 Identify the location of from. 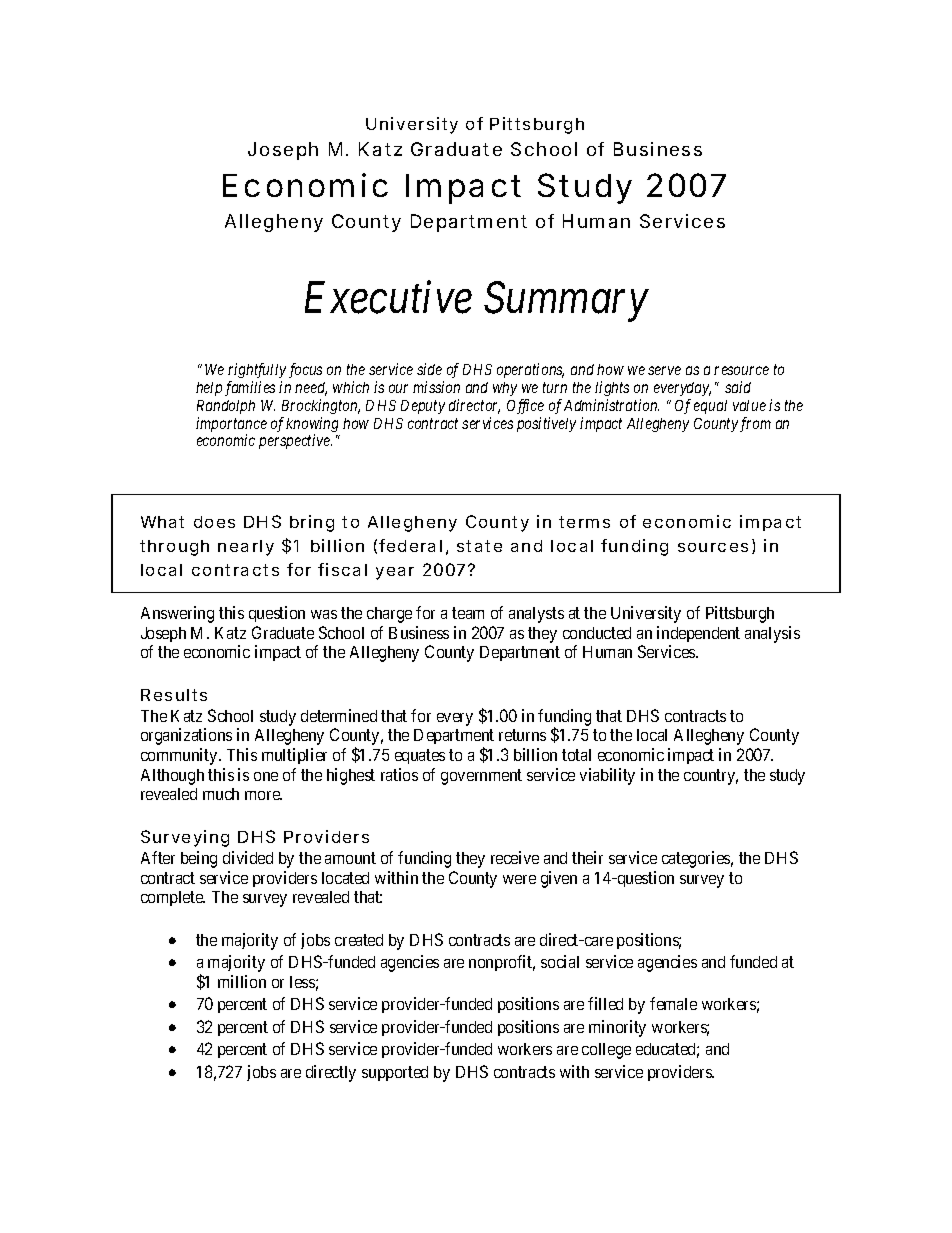
(755, 424).
